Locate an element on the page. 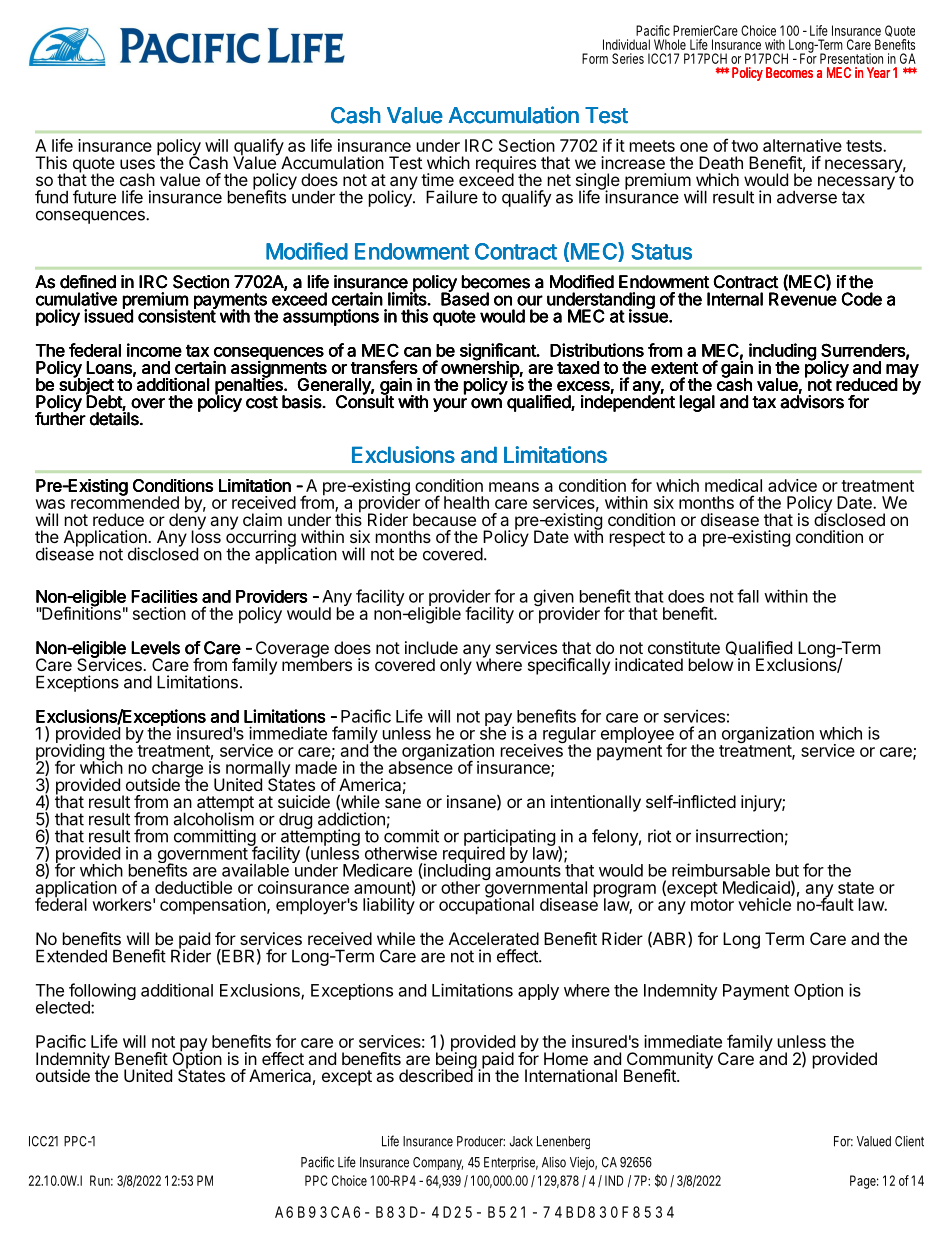 This document has height=1233, width=952. Run is located at coordinates (101, 1180).
